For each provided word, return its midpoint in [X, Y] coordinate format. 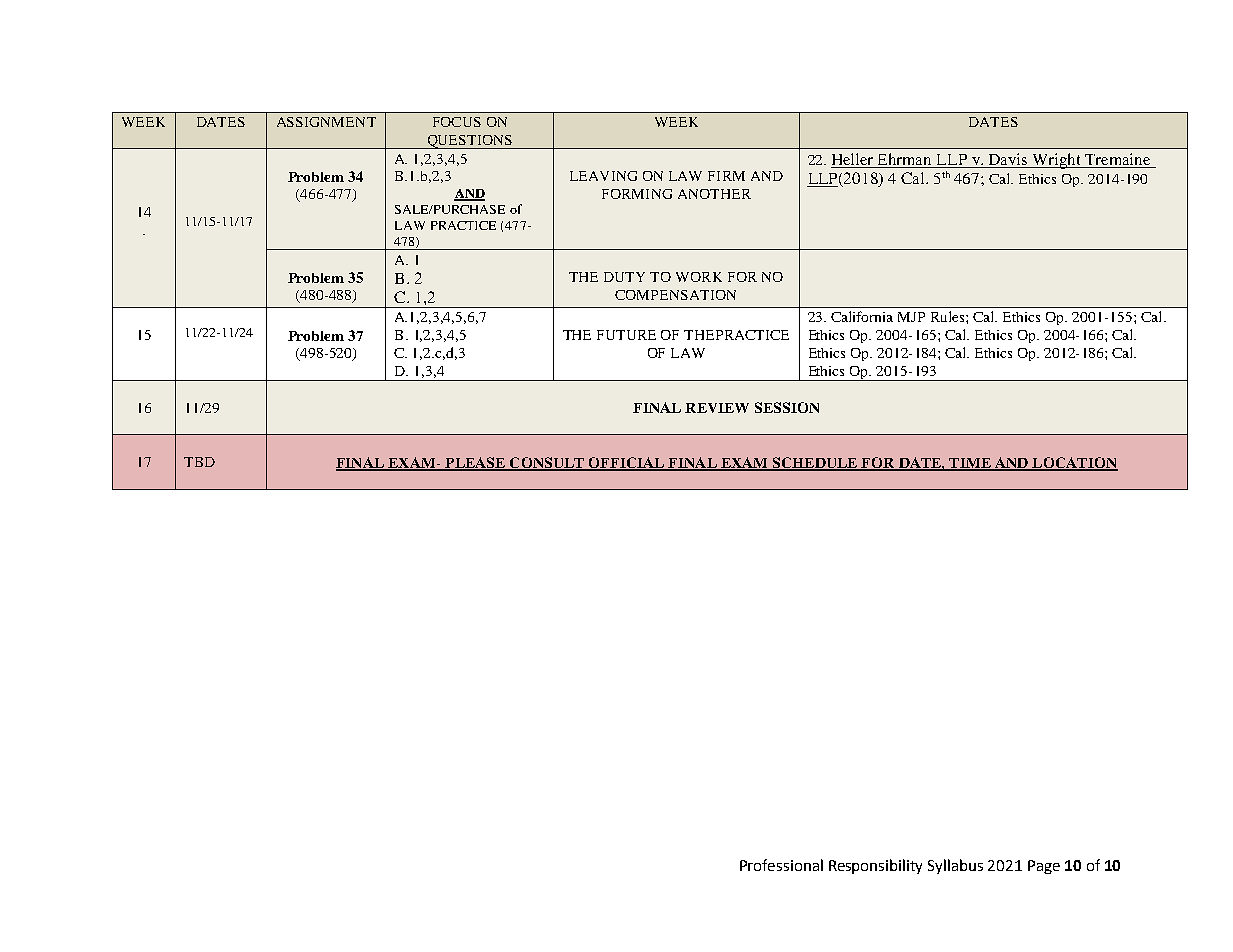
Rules [949, 316]
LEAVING [603, 176]
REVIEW [717, 408]
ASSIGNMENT [326, 122]
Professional [781, 865]
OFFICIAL [627, 463]
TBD [199, 462]
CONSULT [547, 463]
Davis [1008, 160]
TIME [970, 464]
